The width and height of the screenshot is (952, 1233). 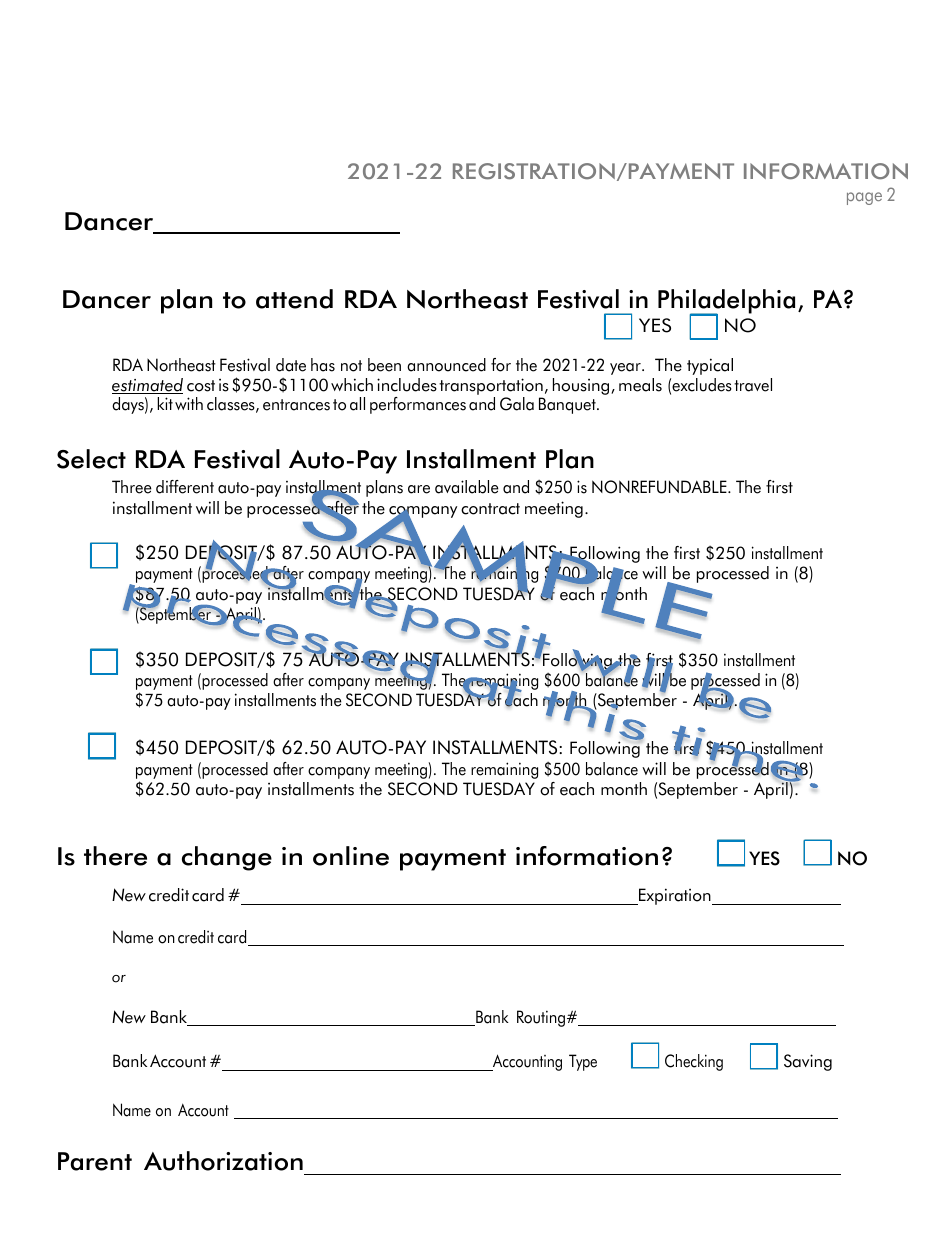 I want to click on attend, so click(x=294, y=299).
